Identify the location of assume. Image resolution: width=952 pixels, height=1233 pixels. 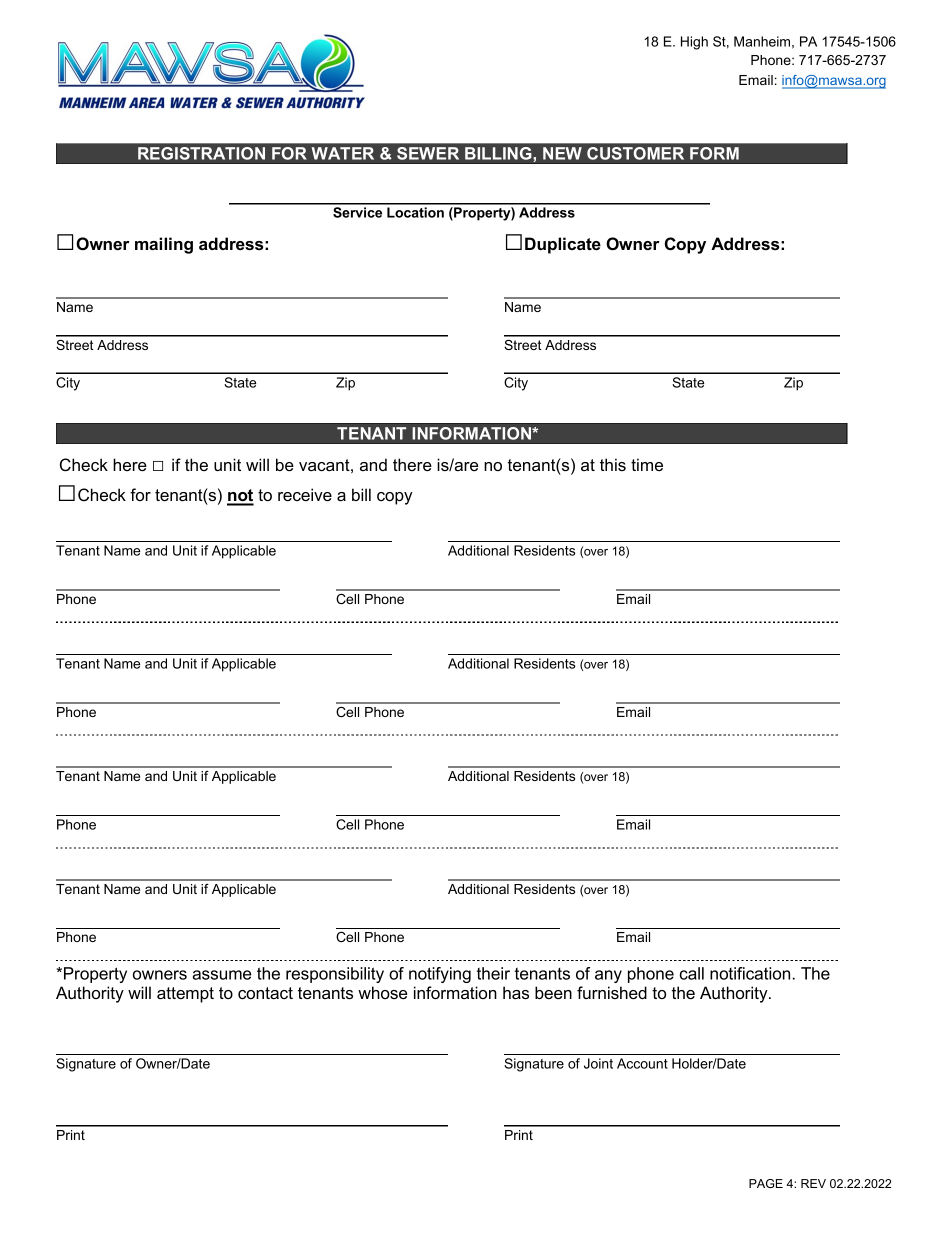
(221, 975).
